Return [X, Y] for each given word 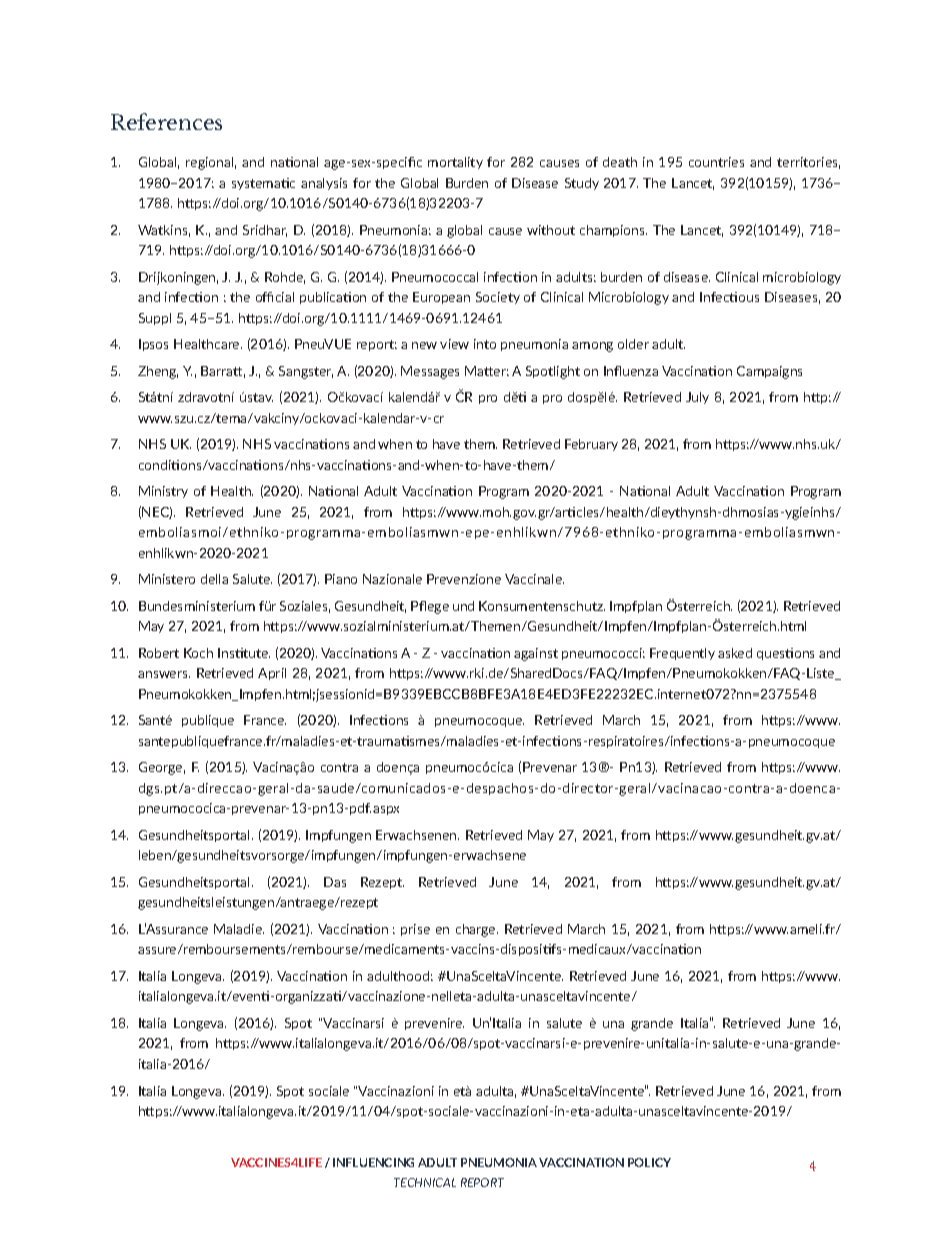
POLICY [649, 1162]
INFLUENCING [373, 1162]
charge [477, 930]
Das [335, 882]
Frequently [682, 654]
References [166, 121]
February [591, 445]
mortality [455, 163]
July [697, 398]
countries [716, 162]
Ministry [163, 492]
